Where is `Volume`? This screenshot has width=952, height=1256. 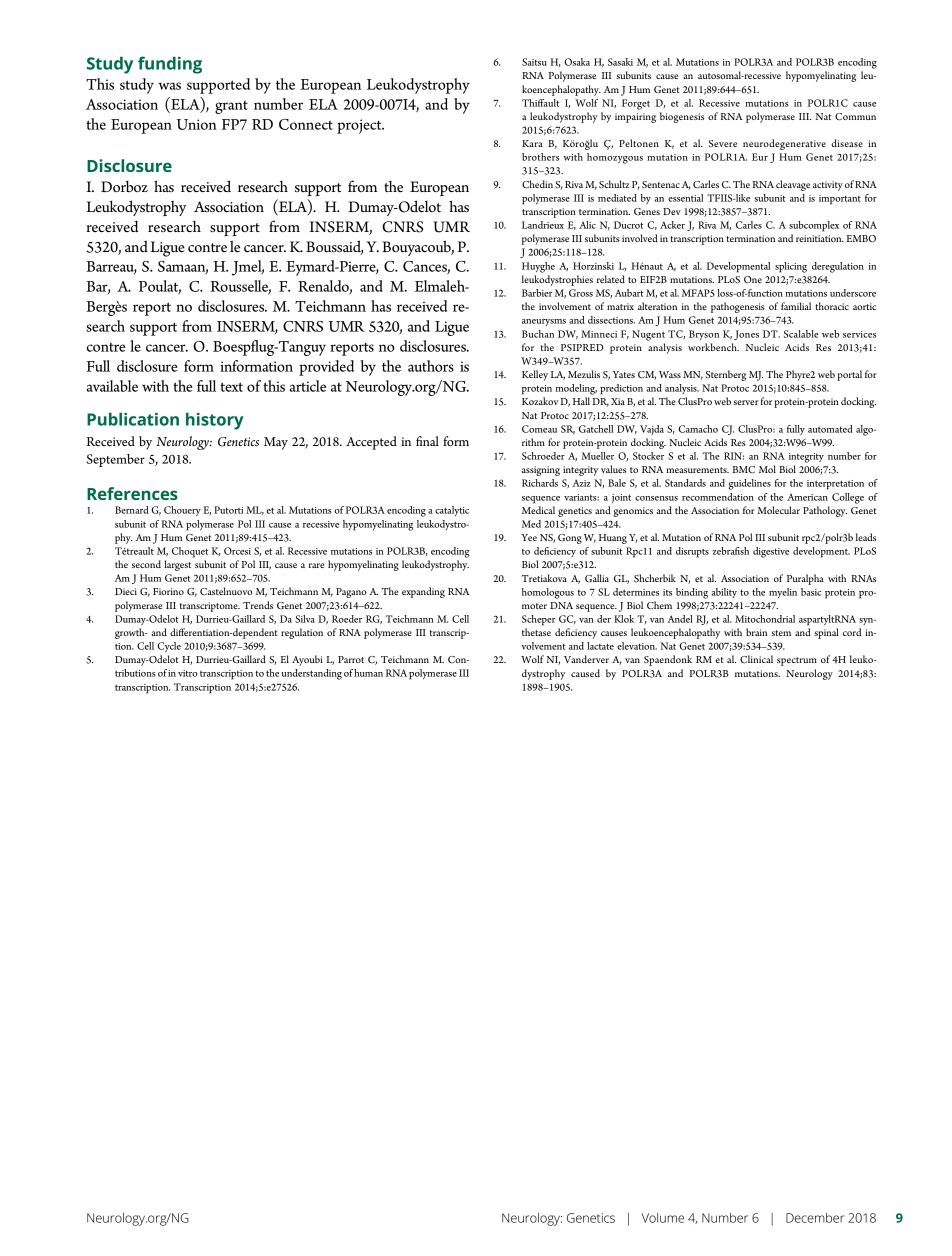
Volume is located at coordinates (663, 1218).
